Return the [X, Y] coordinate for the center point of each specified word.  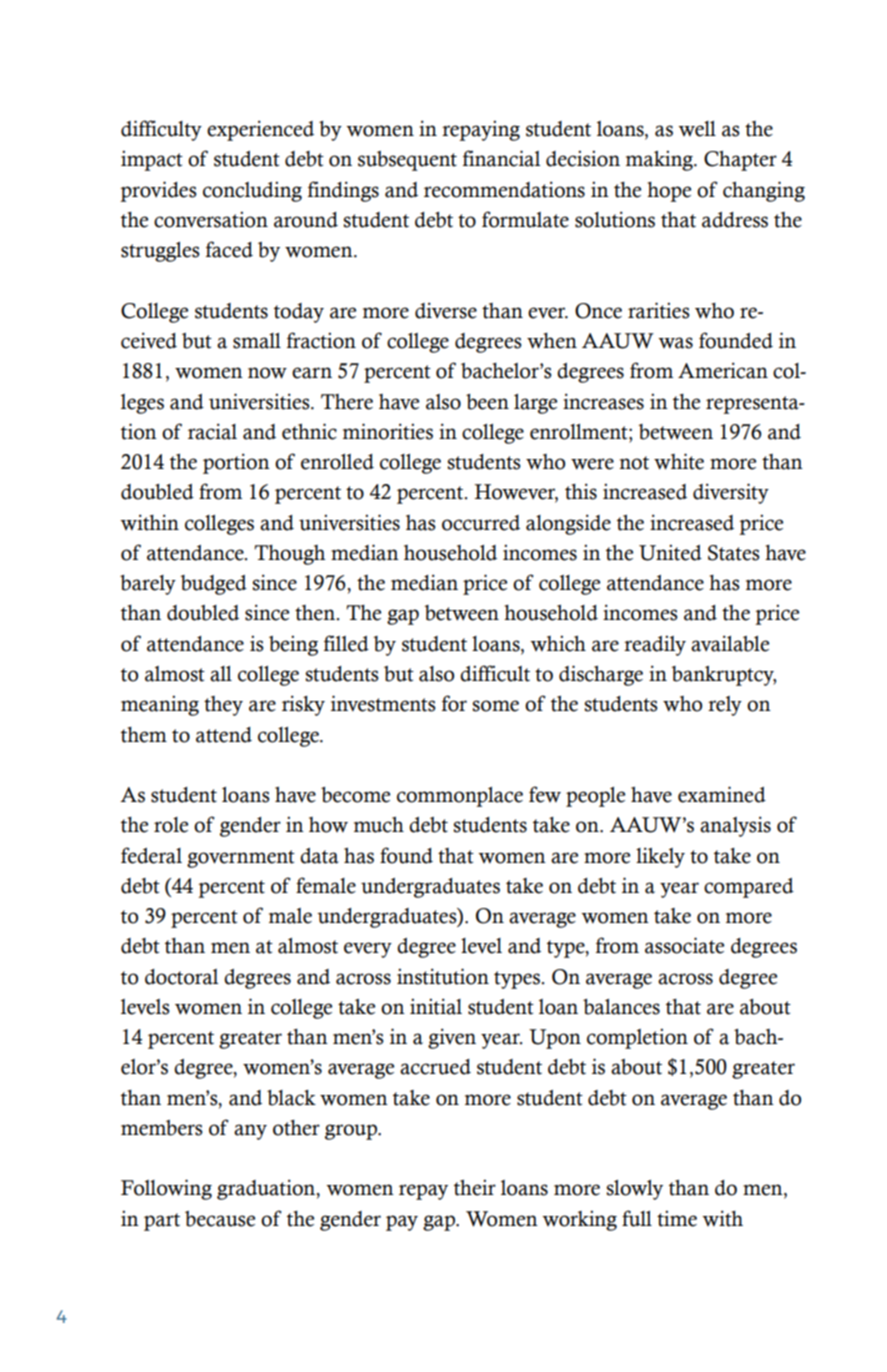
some [495, 706]
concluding [252, 191]
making [660, 160]
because [220, 1219]
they [223, 706]
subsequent [407, 161]
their [475, 1187]
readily [655, 645]
